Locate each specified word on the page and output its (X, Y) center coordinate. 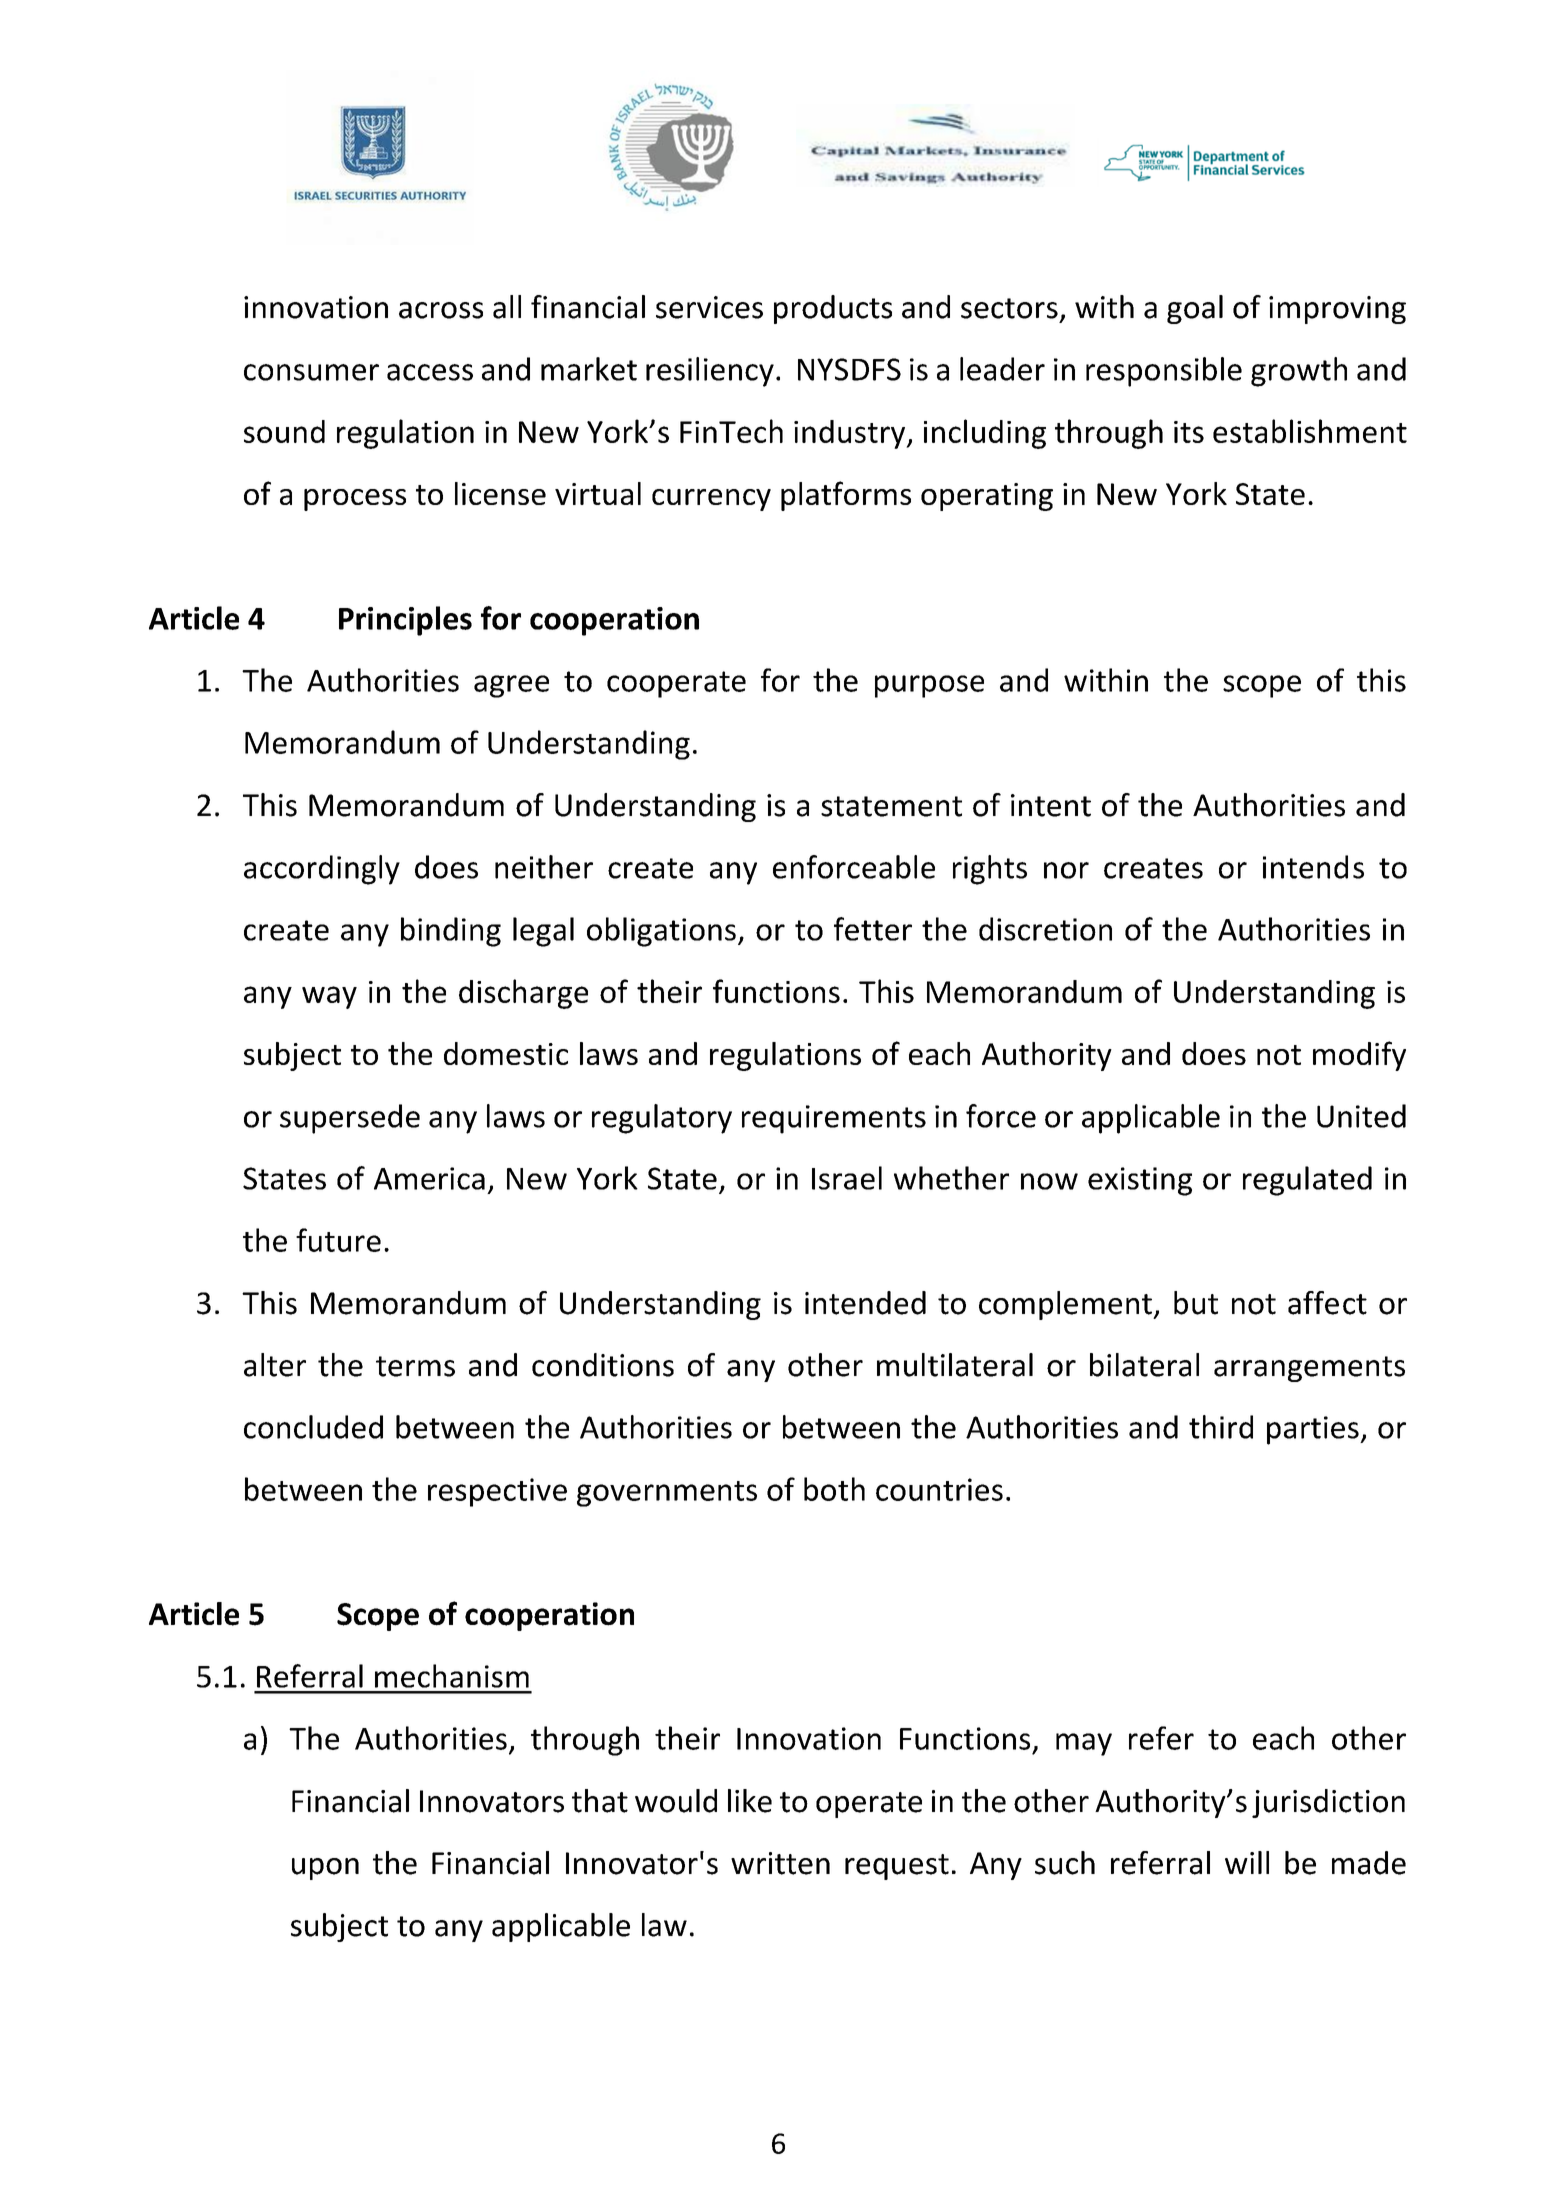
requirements (834, 1119)
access (430, 372)
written (780, 1863)
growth (1299, 372)
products (833, 309)
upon (325, 1869)
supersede (350, 1119)
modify (1359, 1056)
